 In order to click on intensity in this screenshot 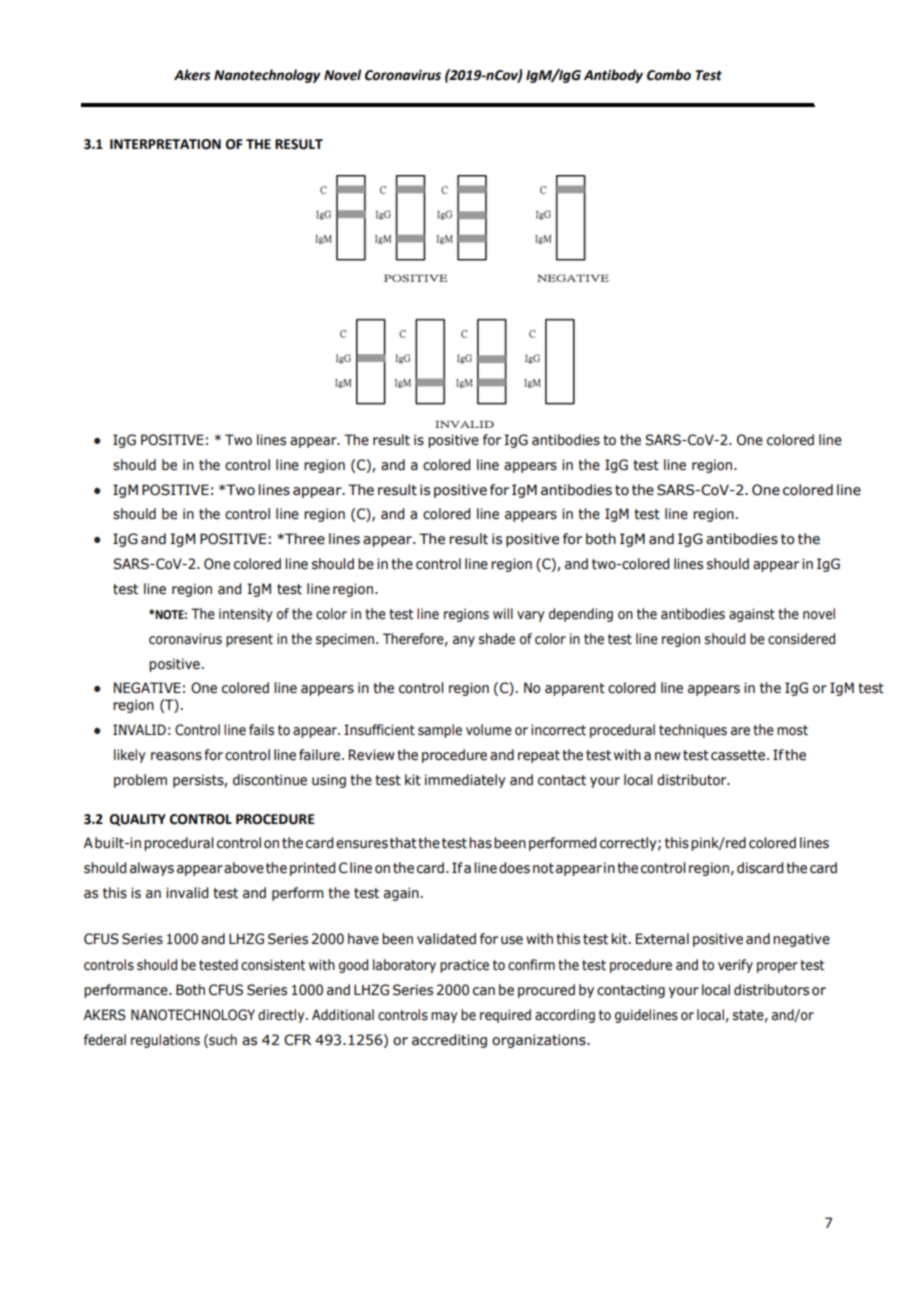, I will do `click(246, 615)`.
